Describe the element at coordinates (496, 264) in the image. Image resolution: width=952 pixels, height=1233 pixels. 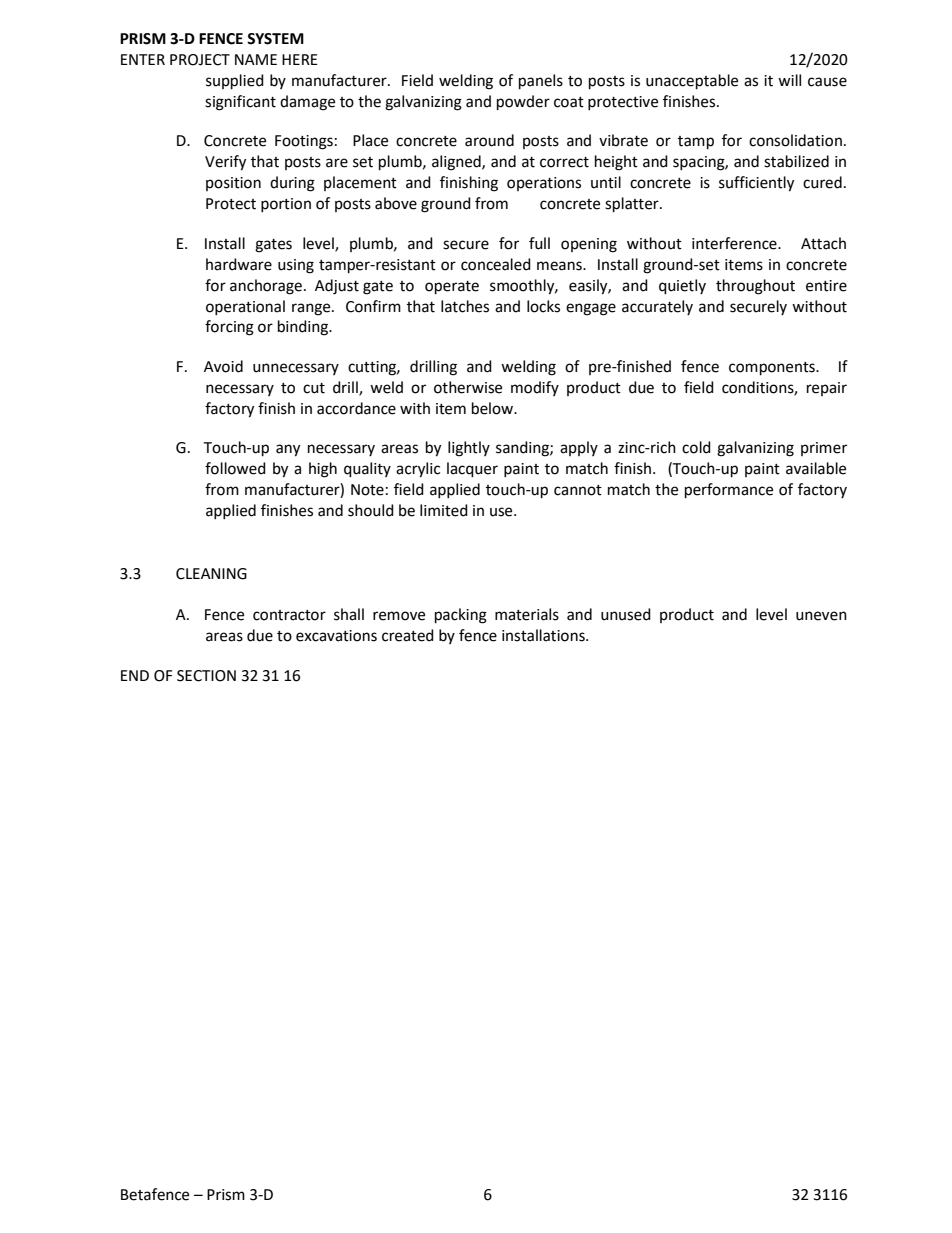
I see `concealed` at that location.
